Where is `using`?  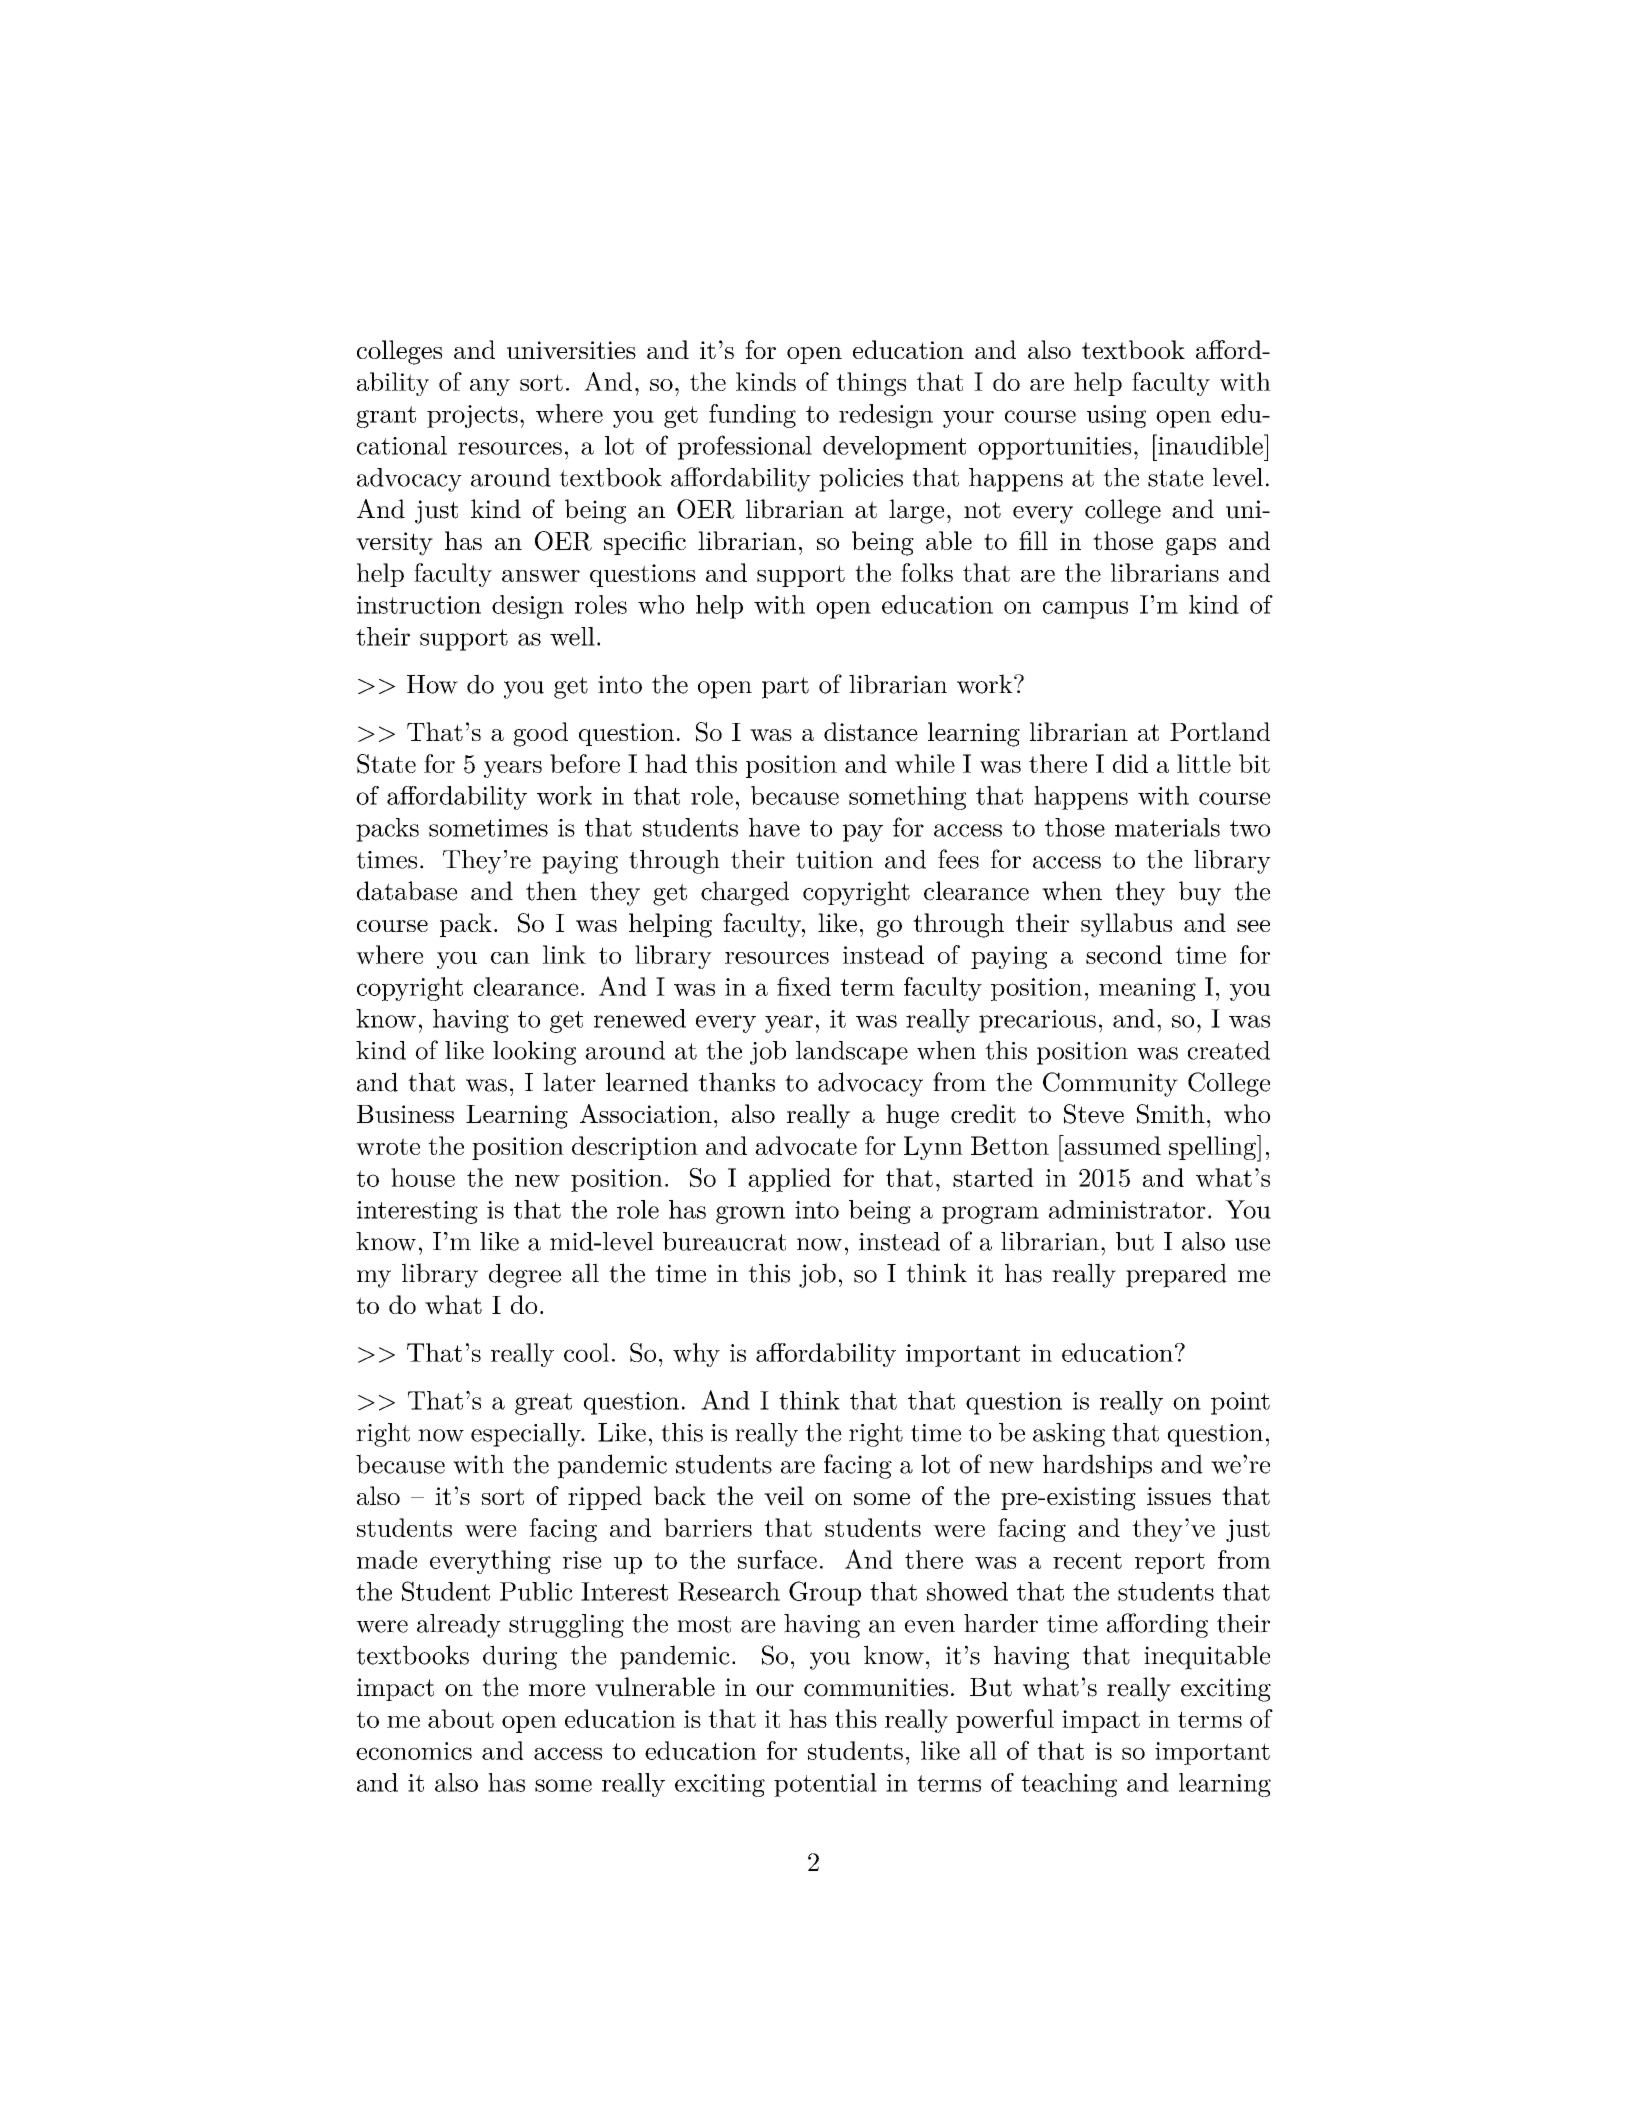
using is located at coordinates (1116, 416).
